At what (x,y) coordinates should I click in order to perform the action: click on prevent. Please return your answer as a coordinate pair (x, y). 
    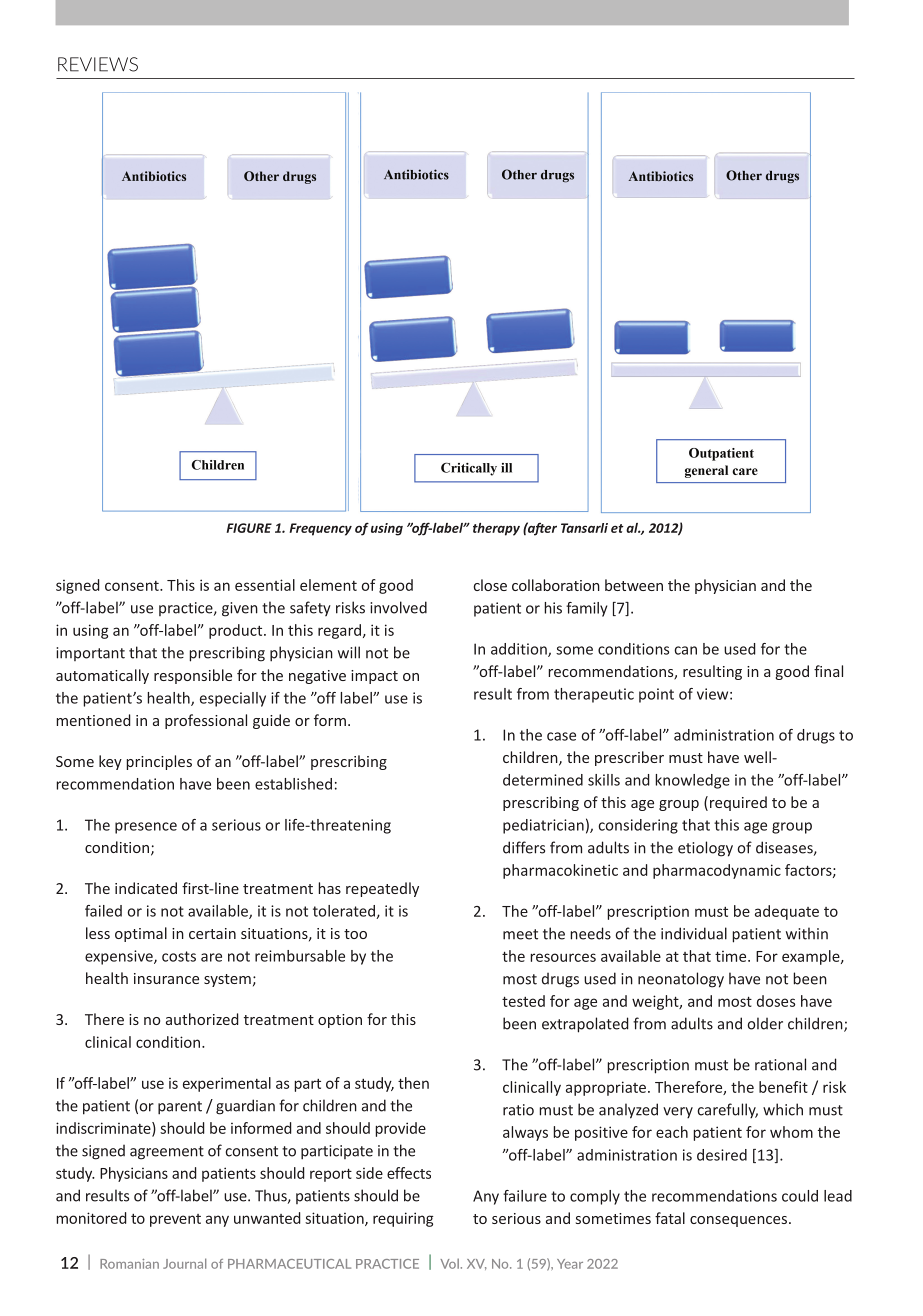
    Looking at the image, I should click on (175, 1220).
